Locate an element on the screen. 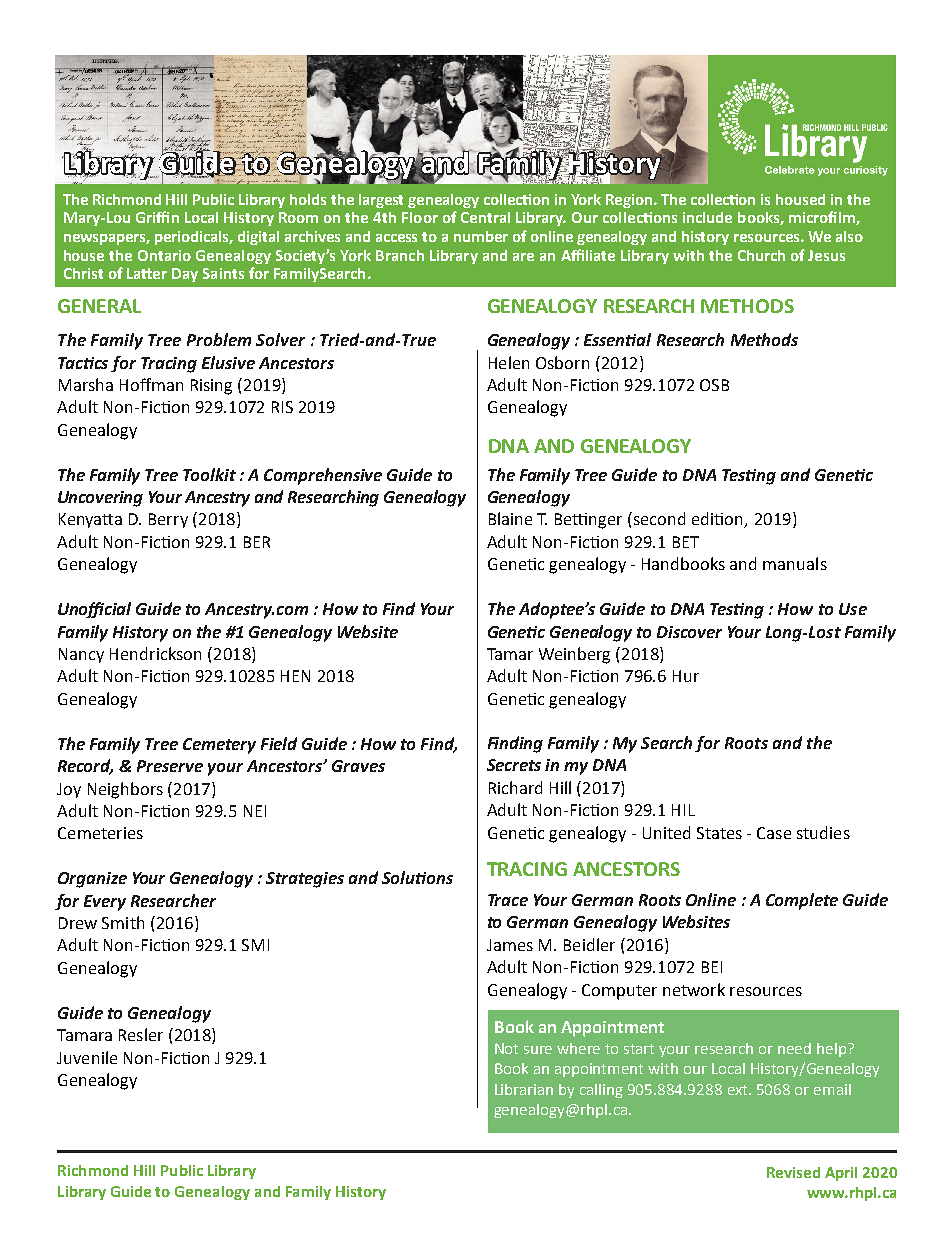 This screenshot has width=952, height=1233. number is located at coordinates (481, 236).
